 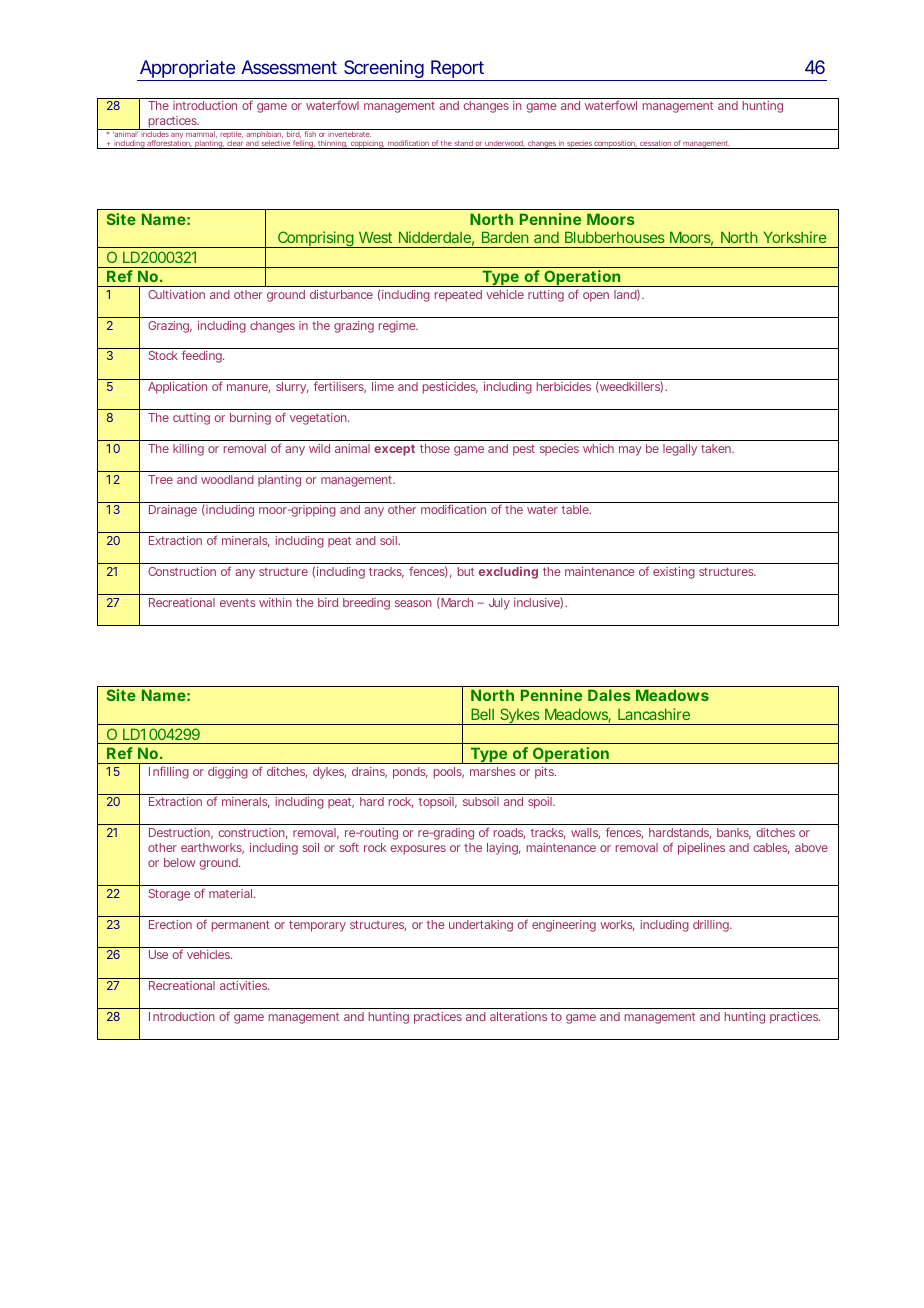 What do you see at coordinates (173, 511) in the document?
I see `Drainage` at bounding box center [173, 511].
